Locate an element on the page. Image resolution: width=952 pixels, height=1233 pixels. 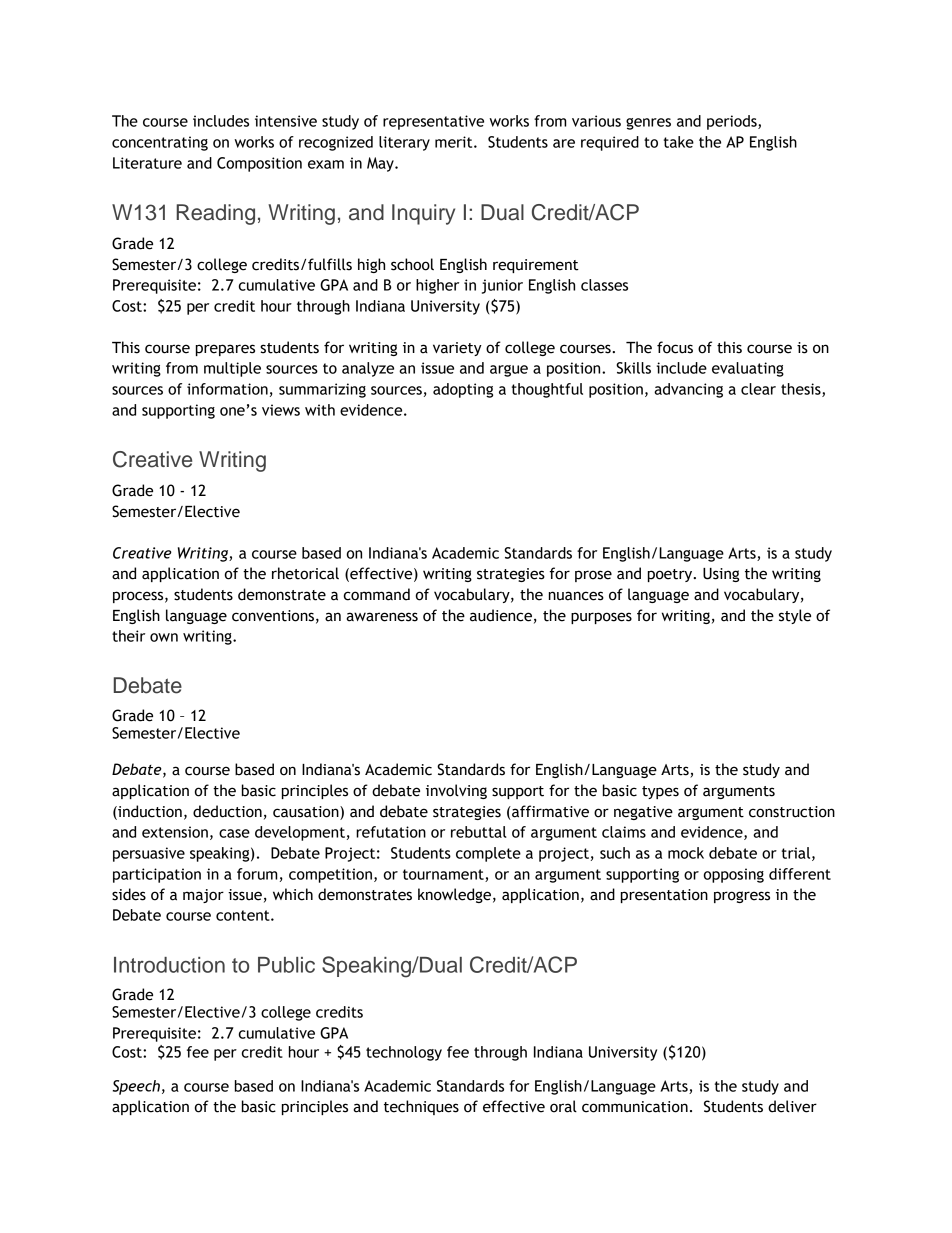
rhetorical is located at coordinates (305, 573).
